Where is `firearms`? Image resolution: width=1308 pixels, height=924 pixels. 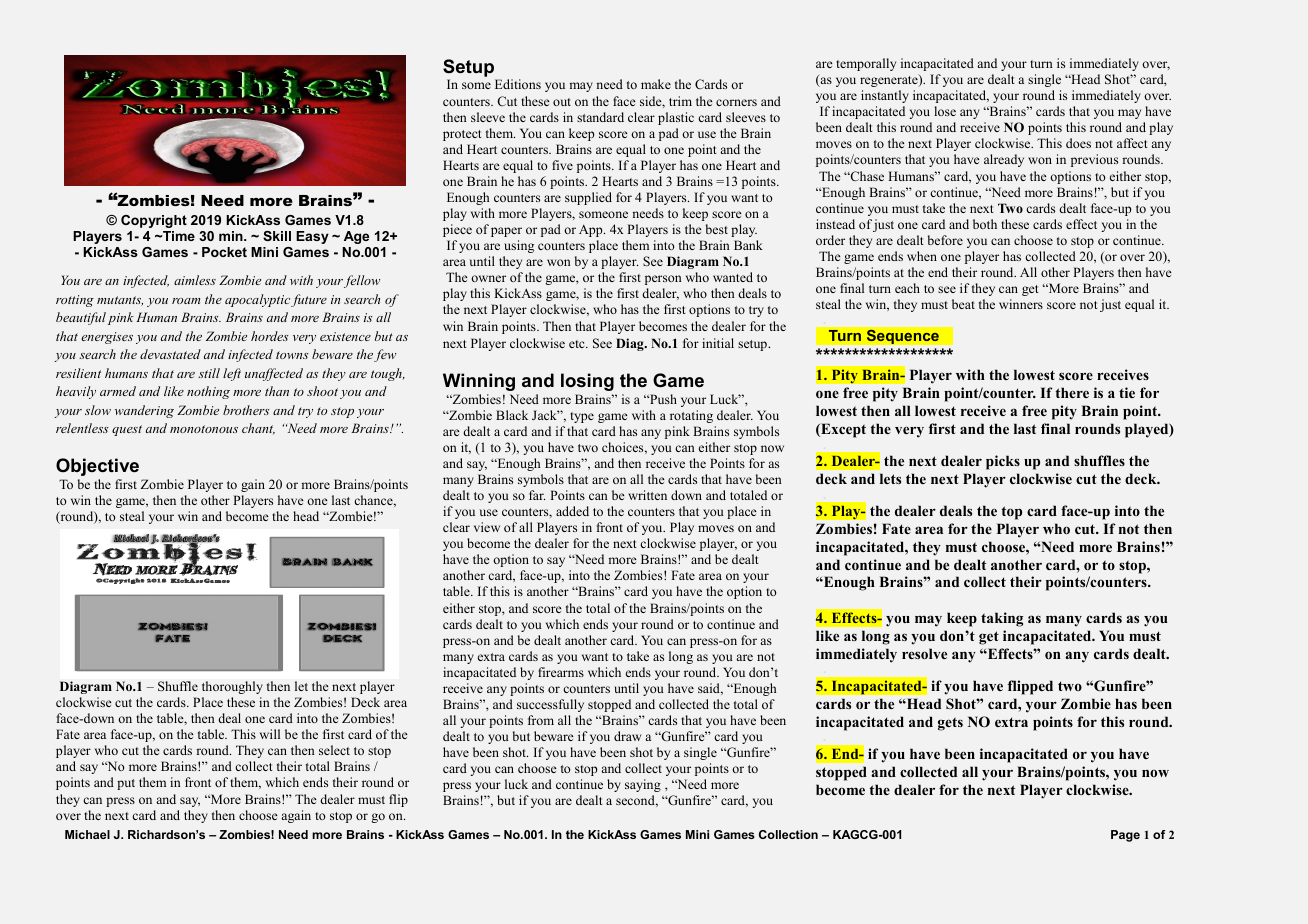
firearms is located at coordinates (561, 672).
